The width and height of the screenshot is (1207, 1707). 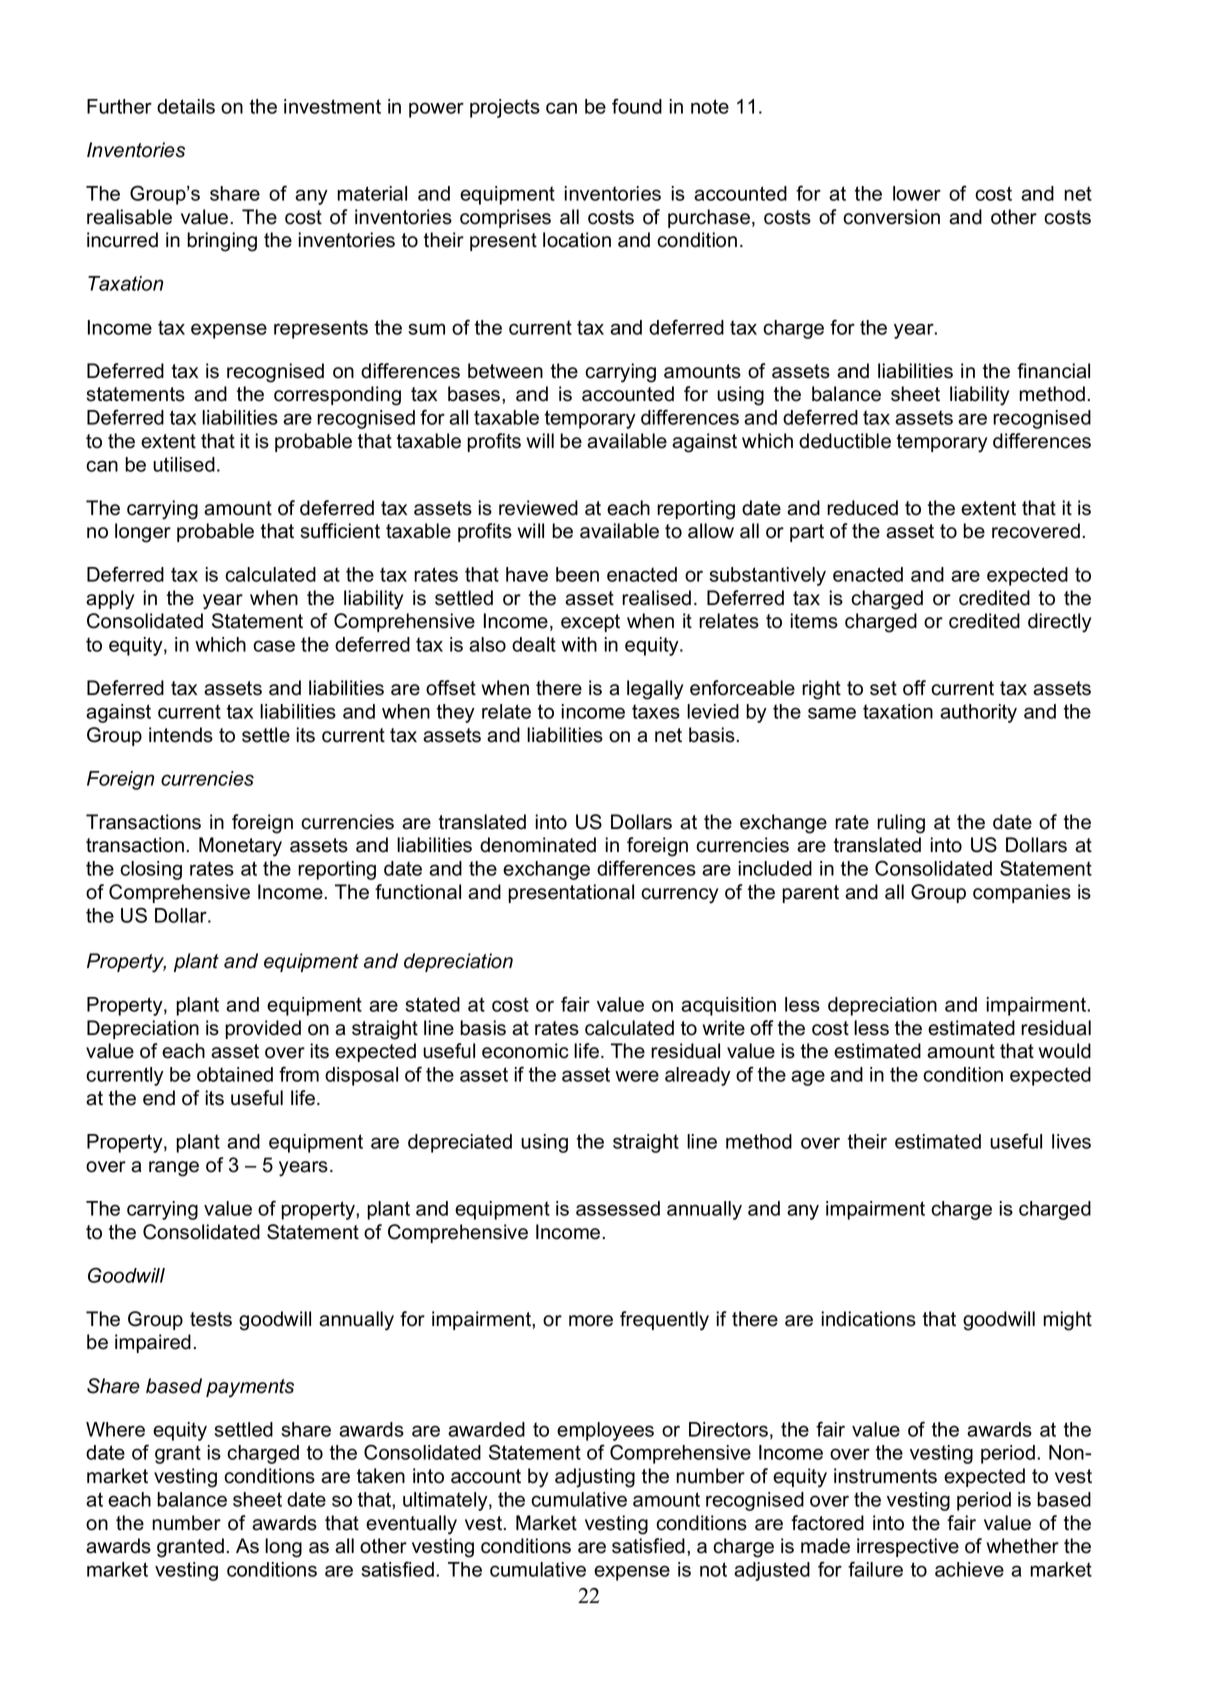 I want to click on lower, so click(x=917, y=193).
